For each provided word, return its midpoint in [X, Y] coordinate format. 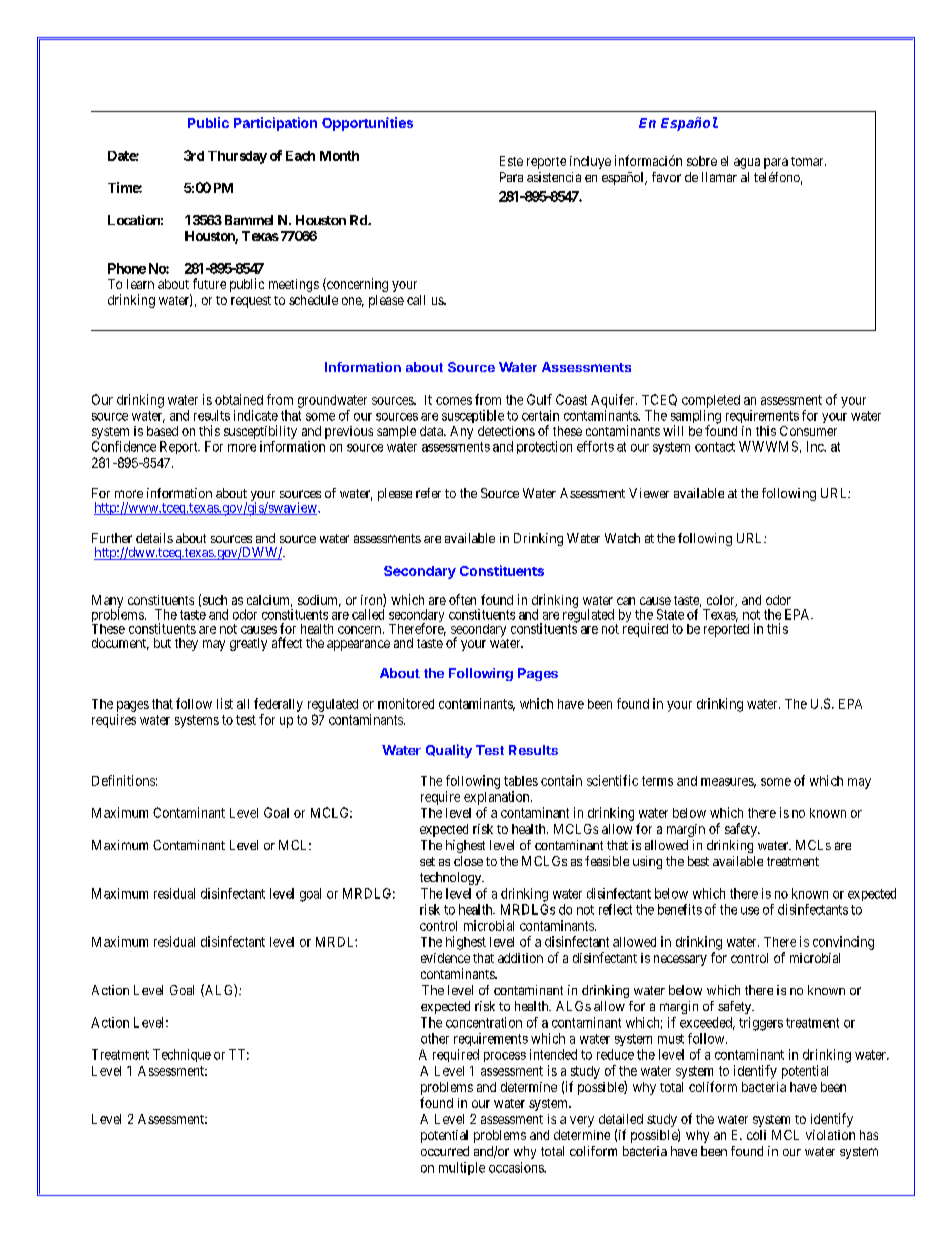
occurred [445, 1151]
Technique [182, 1055]
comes [454, 401]
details [154, 538]
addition [520, 958]
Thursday [237, 157]
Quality [449, 751]
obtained [239, 399]
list [225, 703]
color [722, 601]
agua [747, 163]
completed [711, 401]
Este [511, 161]
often [462, 599]
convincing [843, 943]
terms [657, 781]
